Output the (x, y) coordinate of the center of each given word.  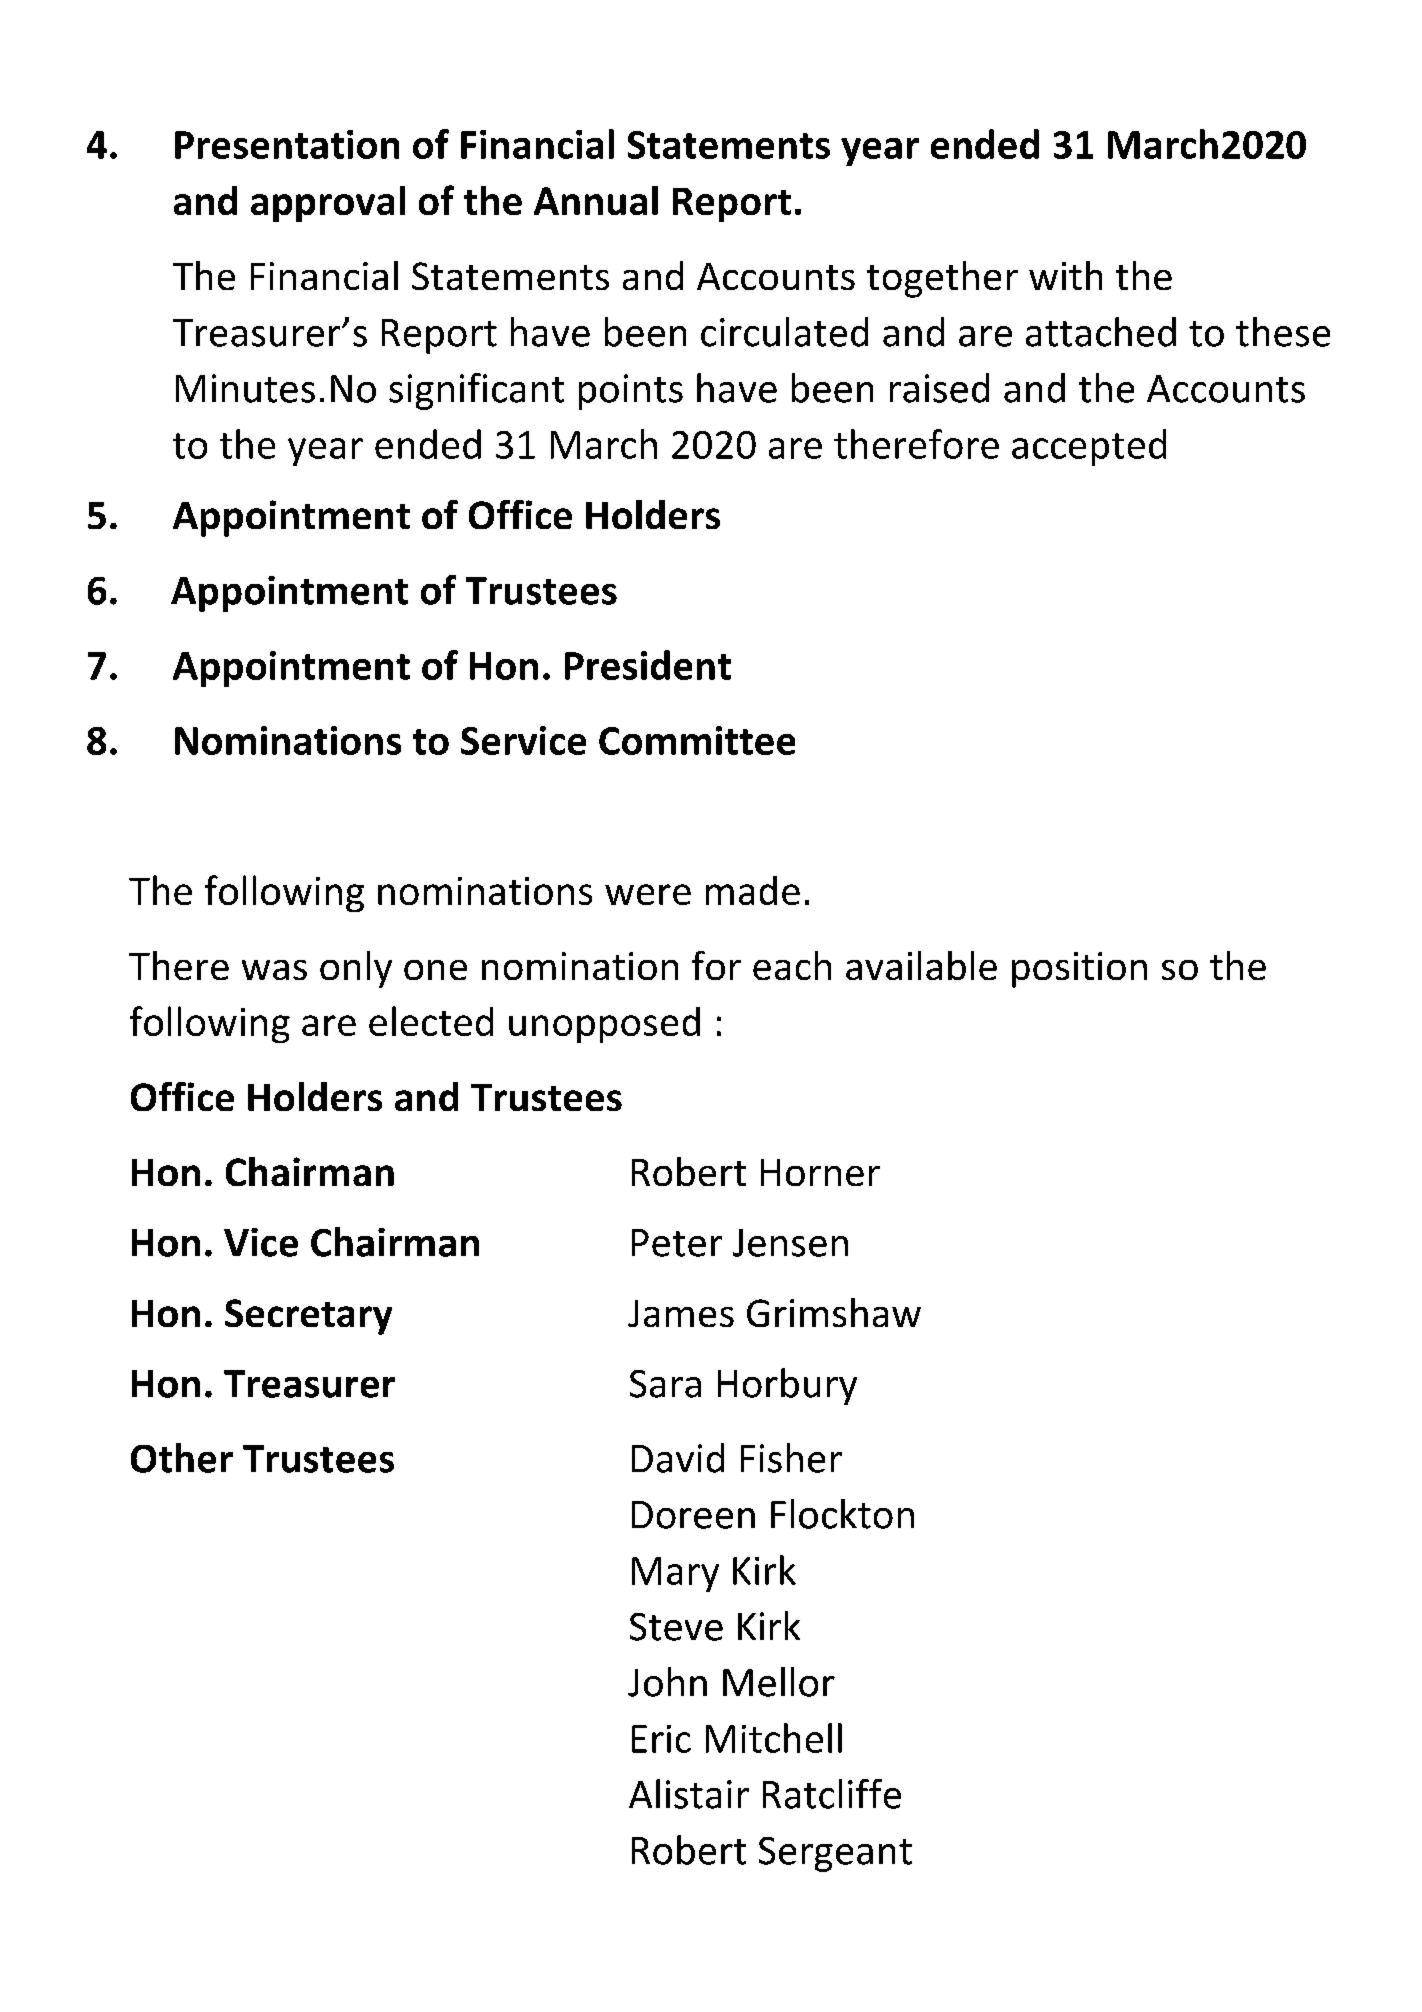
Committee (697, 740)
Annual (596, 200)
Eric (661, 1739)
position (1079, 970)
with (1065, 275)
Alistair (689, 1794)
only (356, 969)
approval (328, 204)
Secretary (308, 1317)
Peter (677, 1243)
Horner (820, 1172)
